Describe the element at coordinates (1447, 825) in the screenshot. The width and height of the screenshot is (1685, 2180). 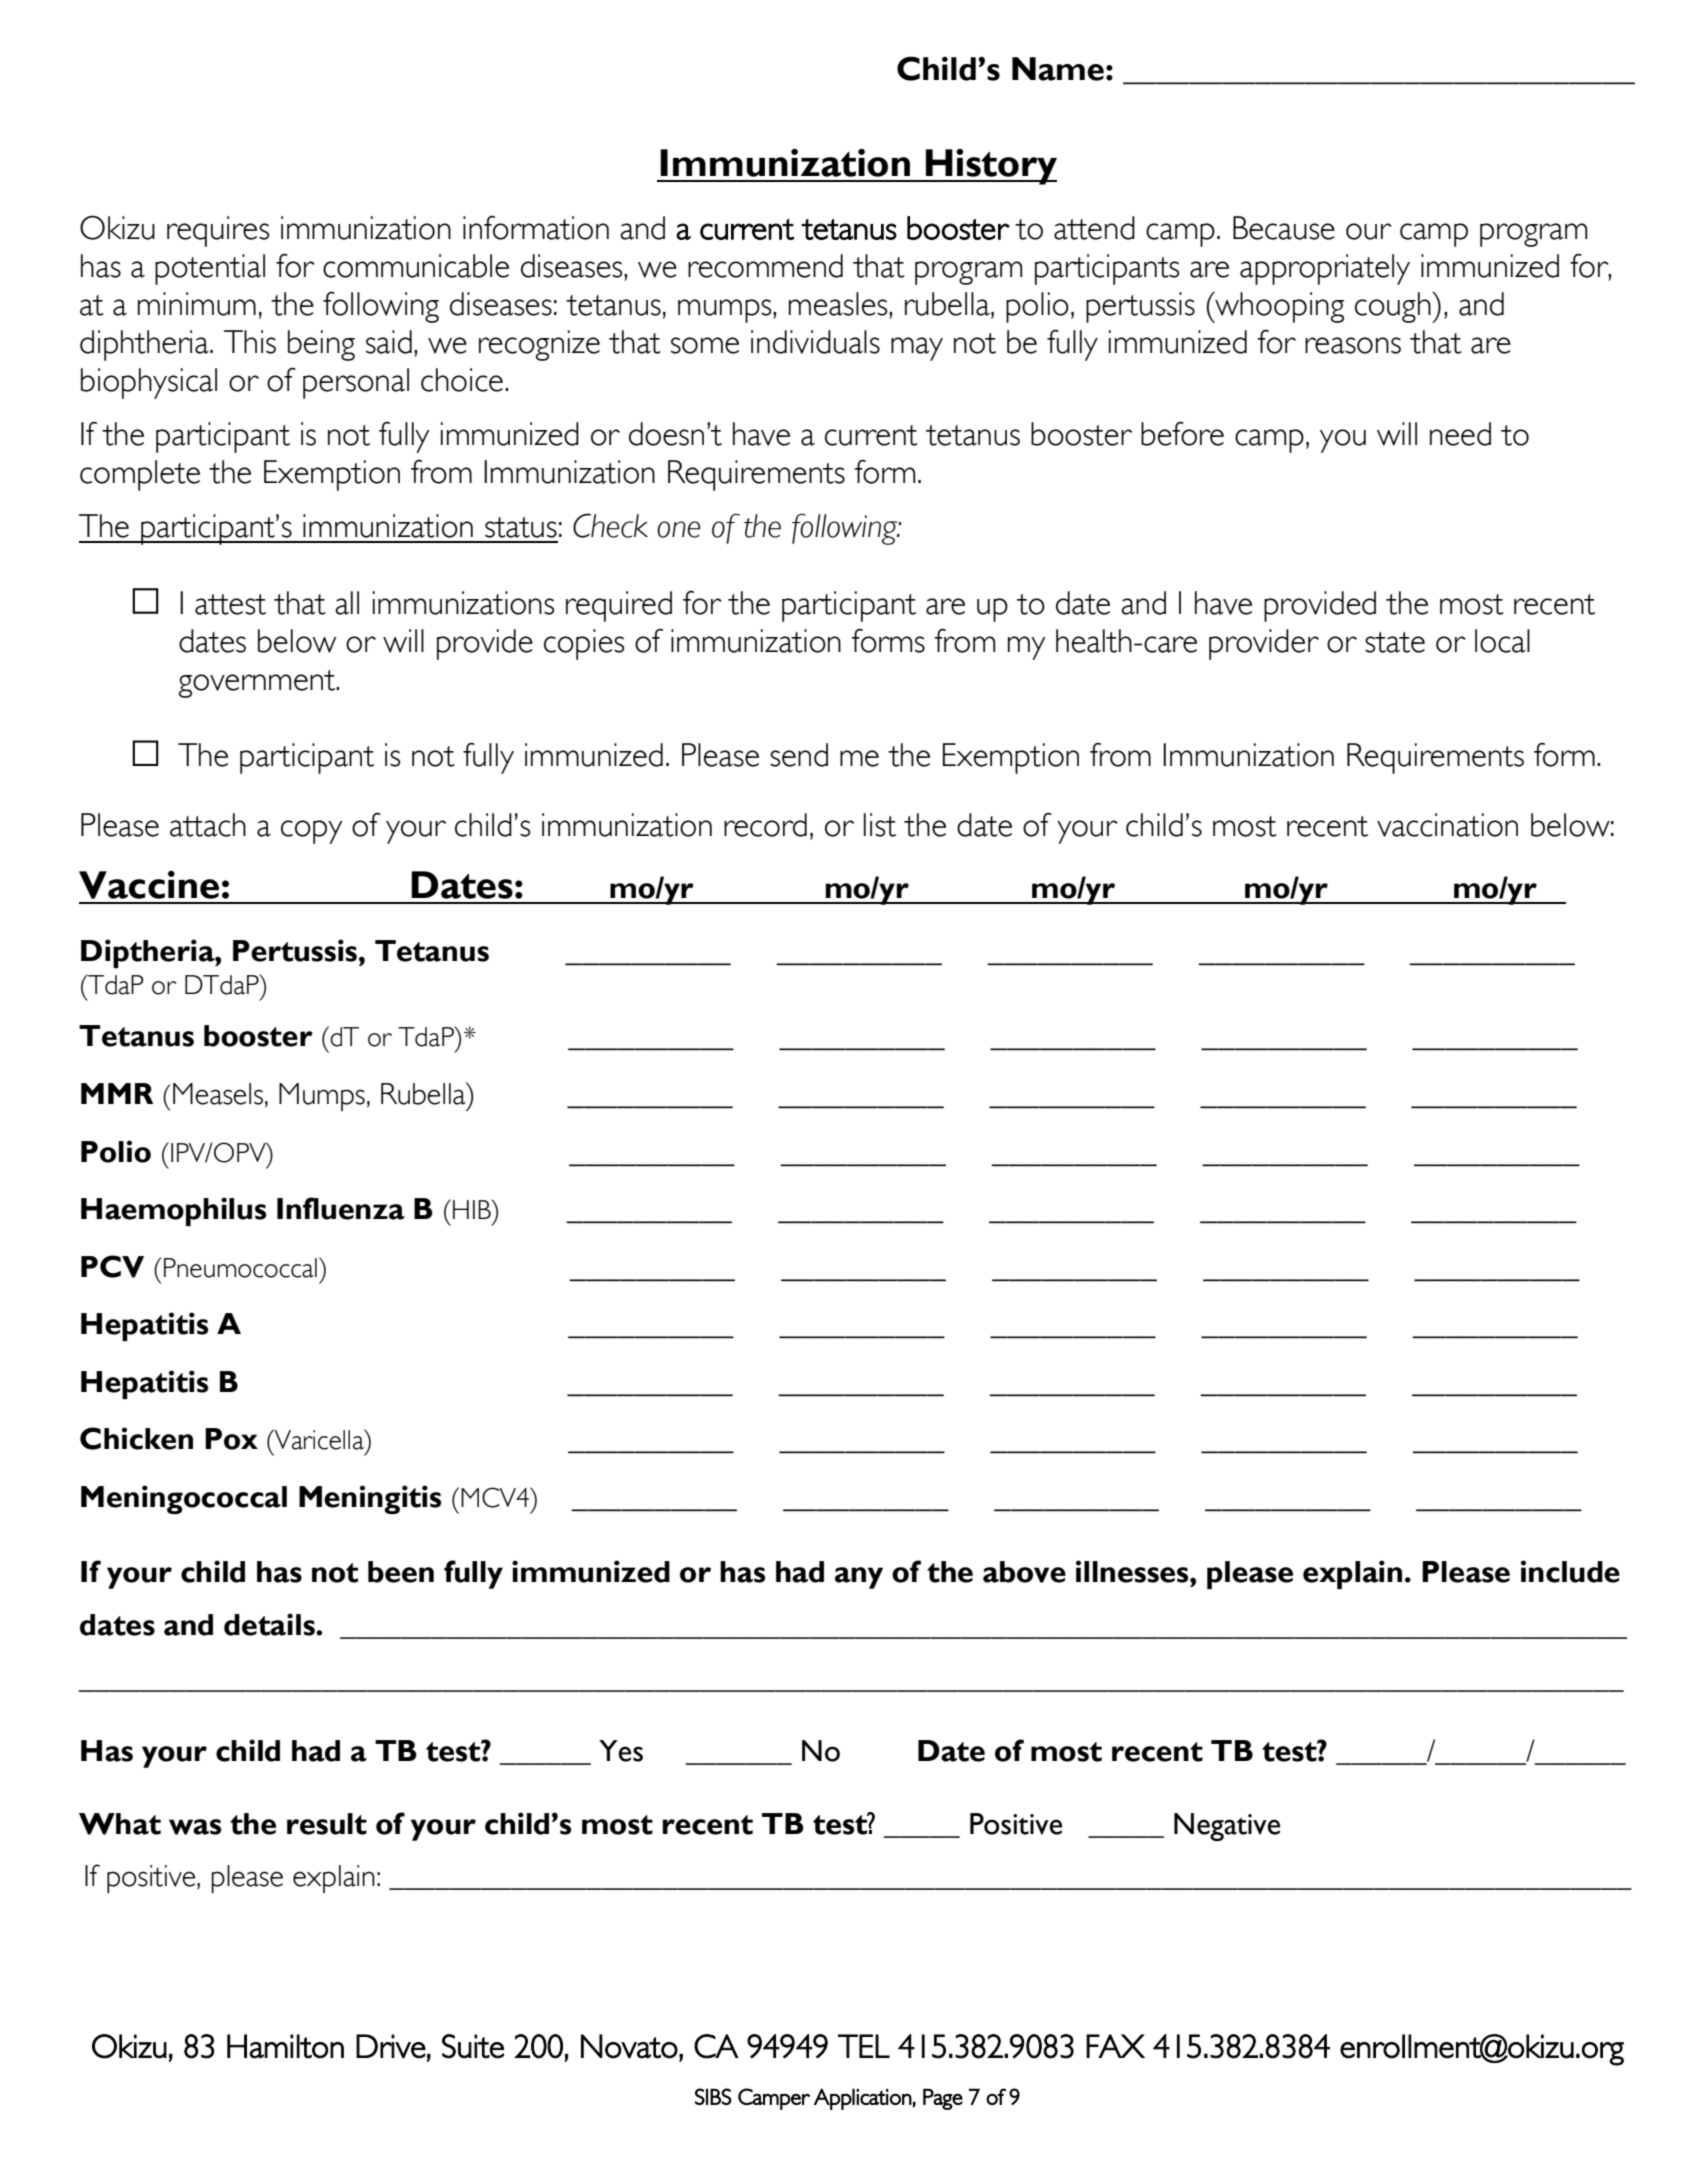
I see `vaccination` at that location.
